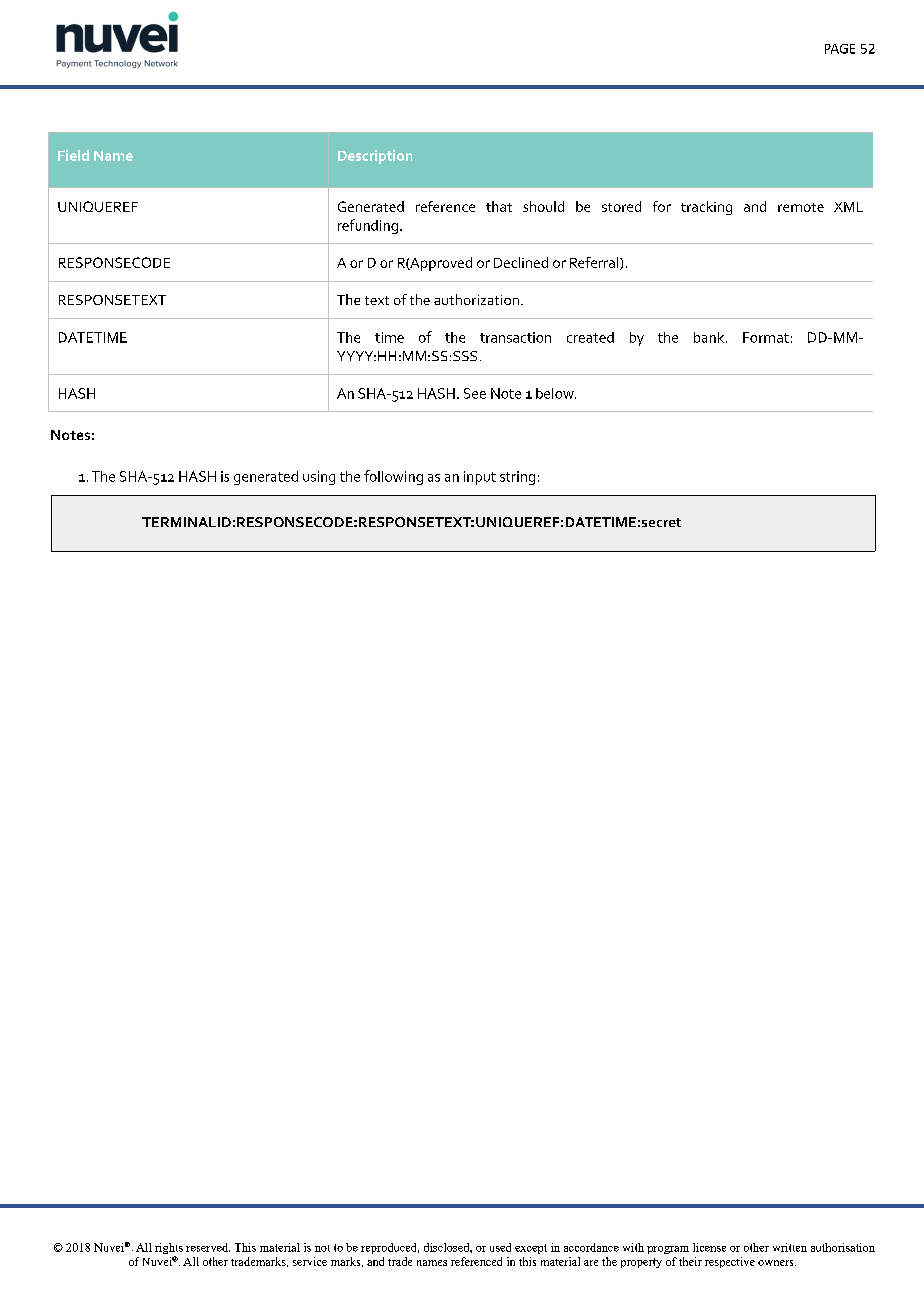  What do you see at coordinates (766, 337) in the document?
I see `Format` at bounding box center [766, 337].
